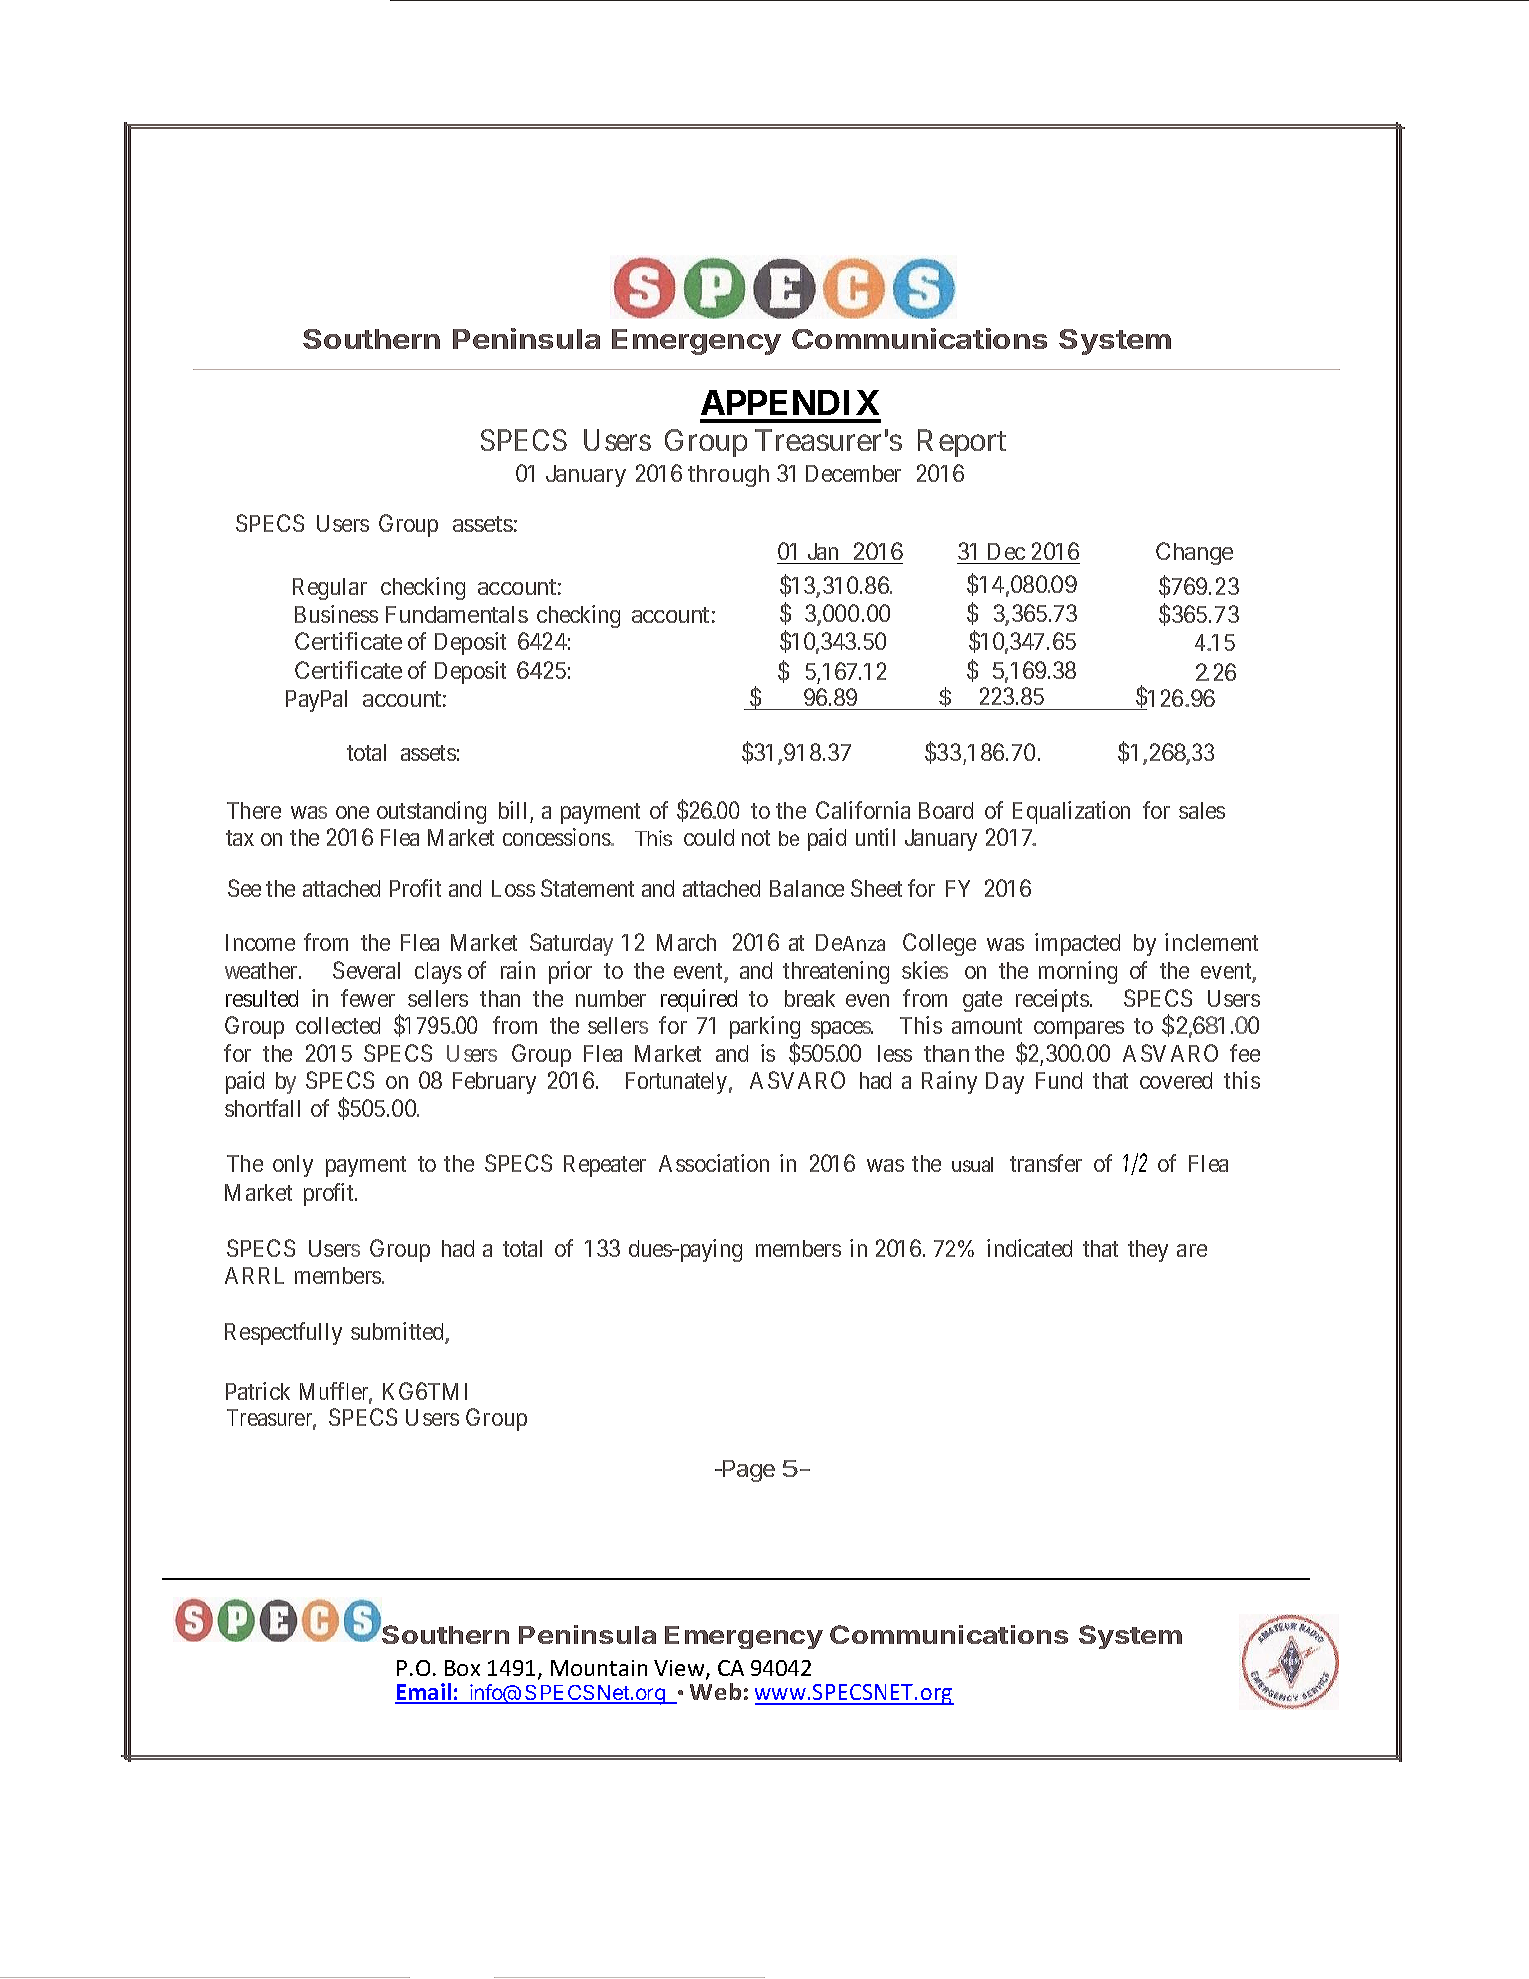 This screenshot has width=1529, height=1979. Describe the element at coordinates (1071, 812) in the screenshot. I see `Equalization` at that location.
